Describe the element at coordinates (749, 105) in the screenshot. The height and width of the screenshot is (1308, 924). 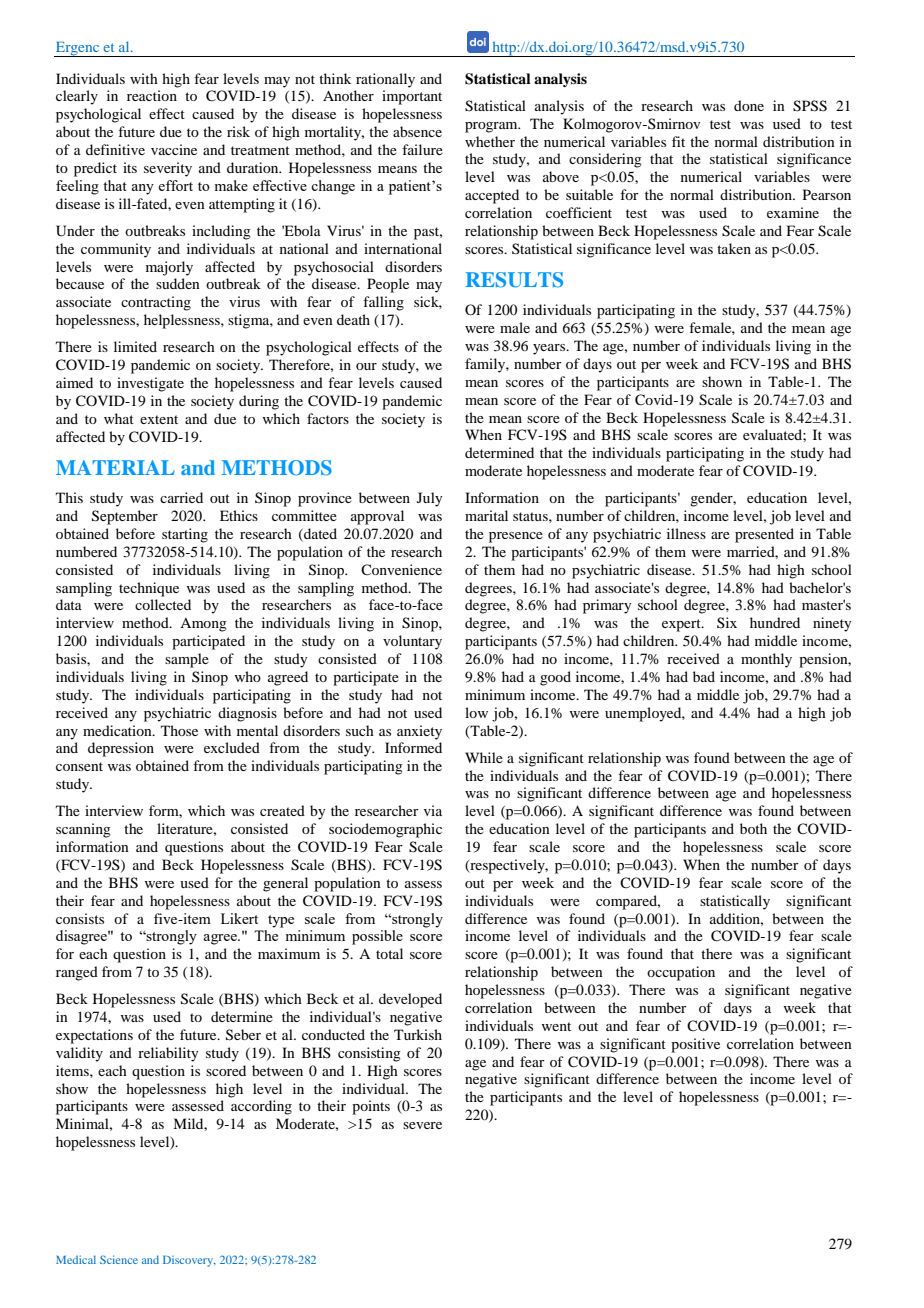
I see `done` at that location.
